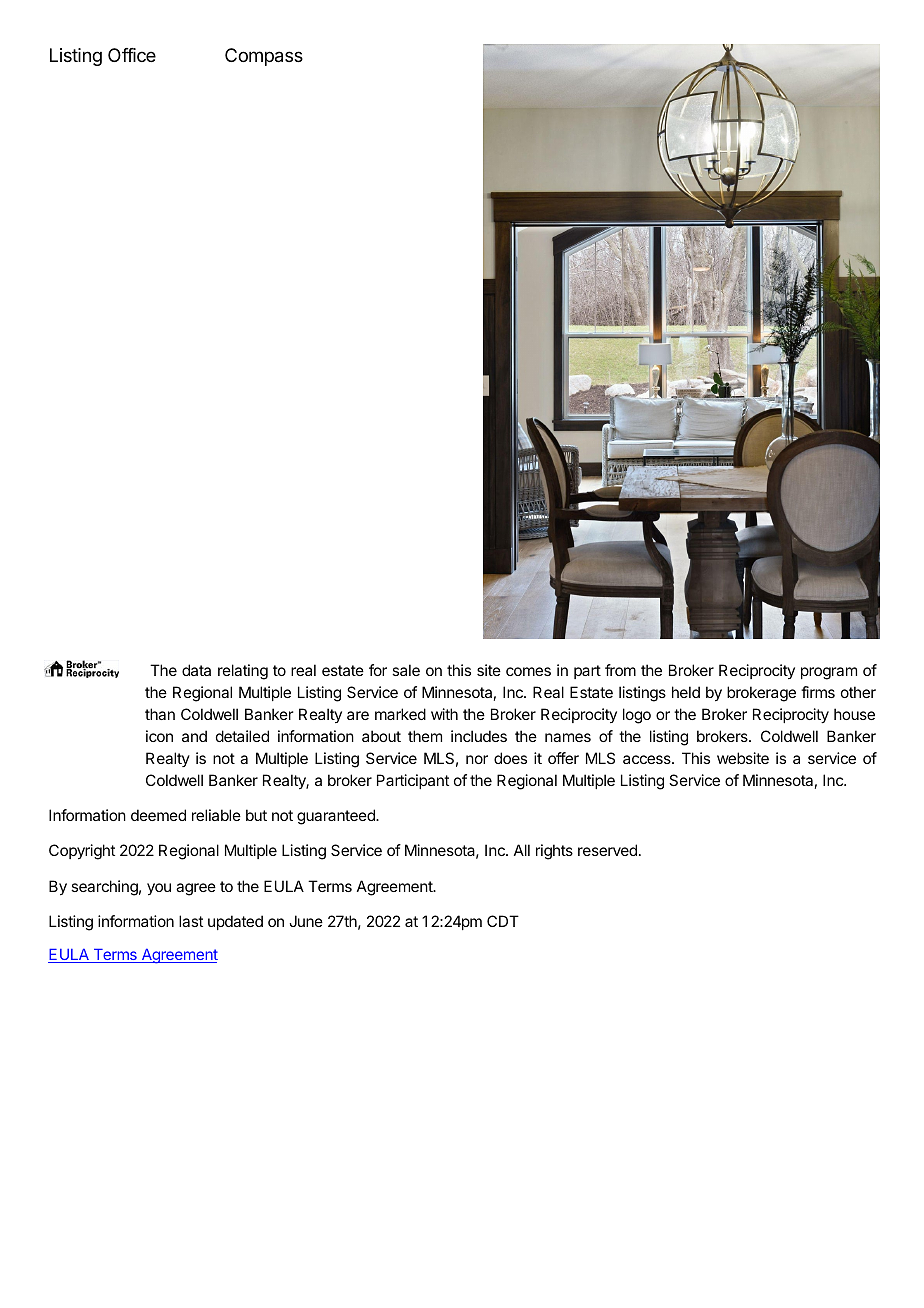 The image size is (924, 1308). I want to click on from, so click(620, 670).
